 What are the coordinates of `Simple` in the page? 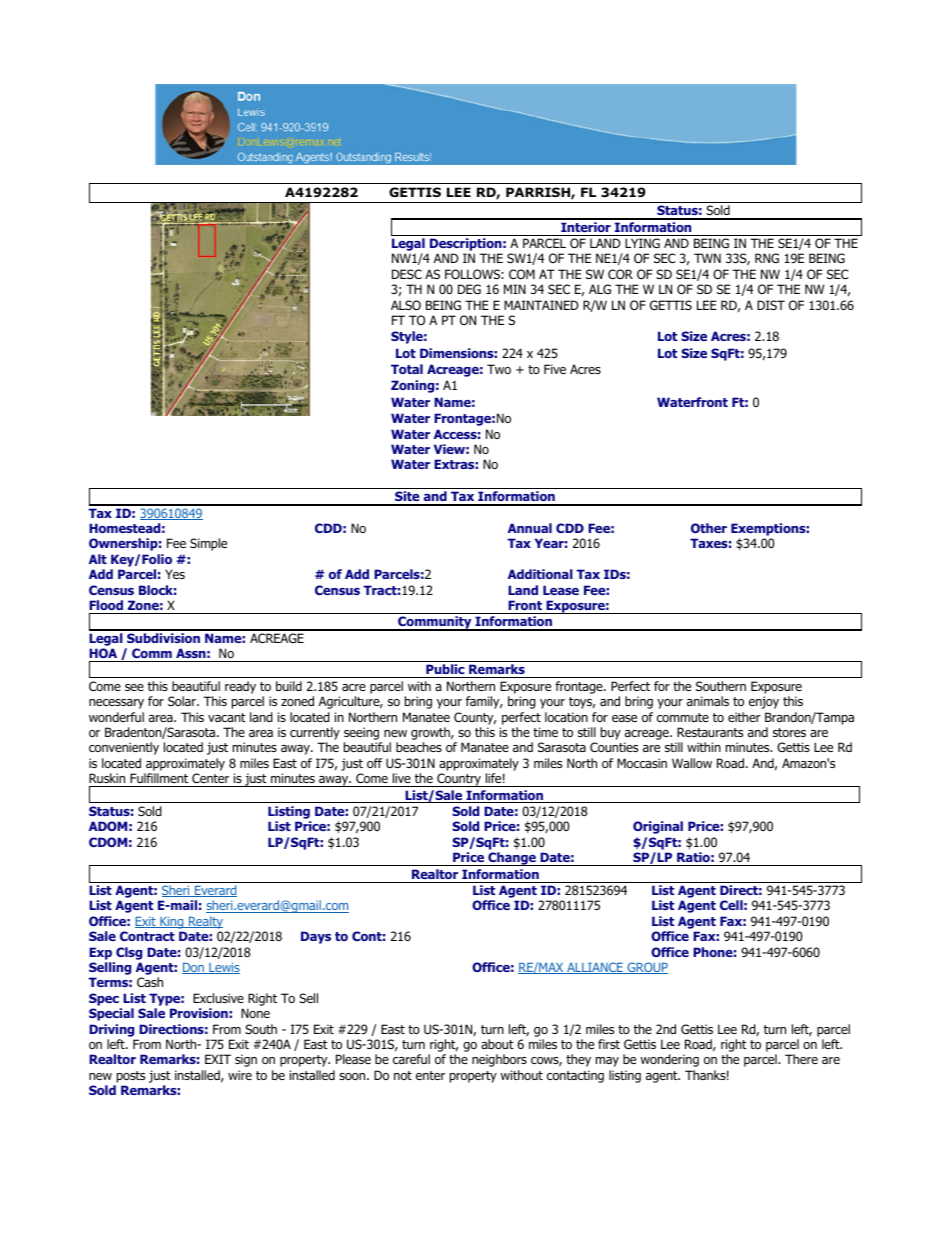 It's located at (208, 544).
